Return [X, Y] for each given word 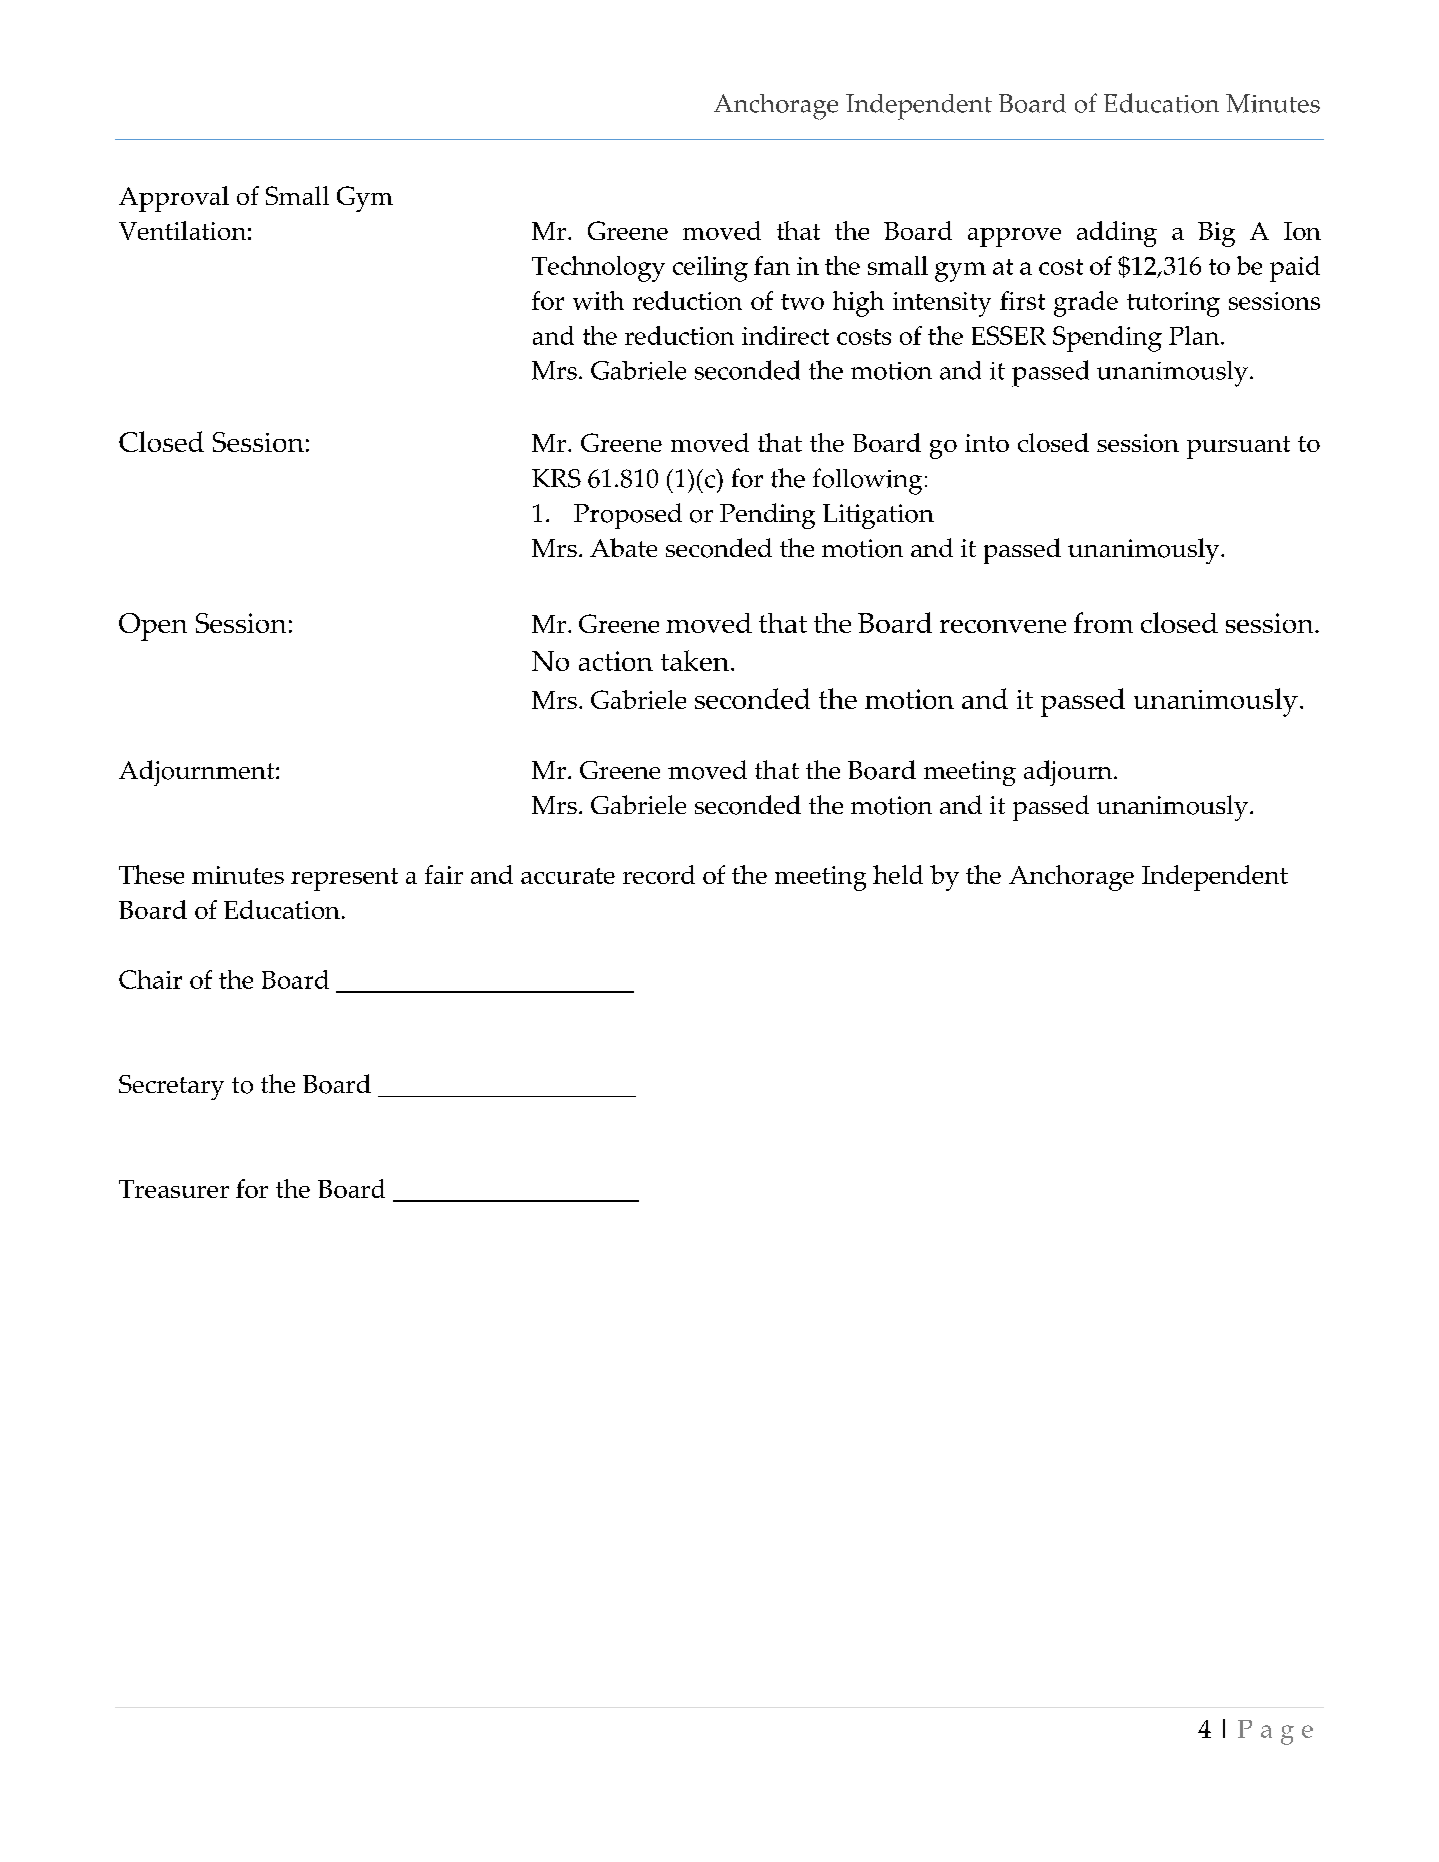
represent [344, 879]
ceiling [710, 269]
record [659, 874]
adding [1117, 234]
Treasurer [174, 1189]
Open [153, 627]
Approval [174, 199]
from [1103, 622]
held [898, 874]
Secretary [171, 1087]
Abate [623, 547]
